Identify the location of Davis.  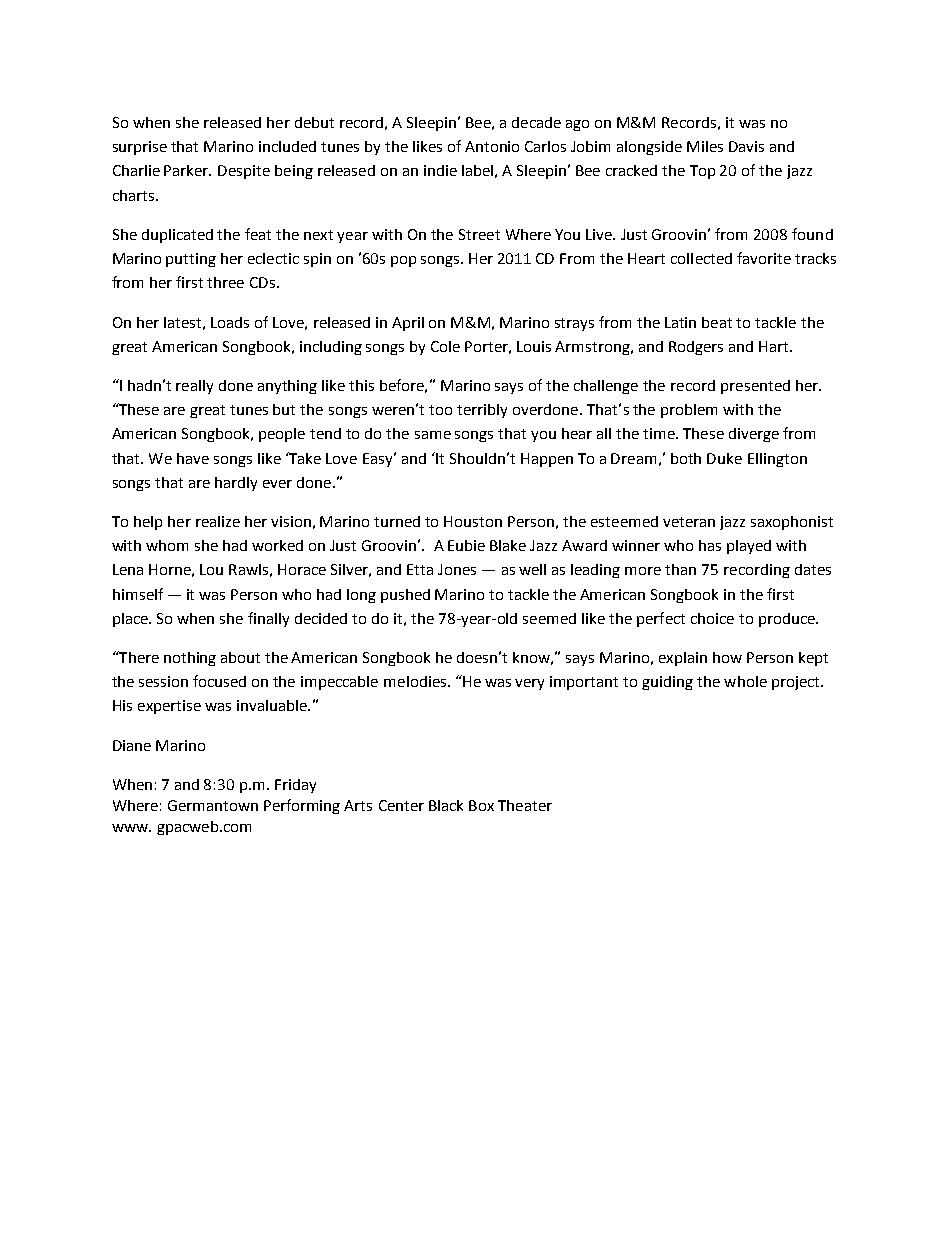
(746, 146).
